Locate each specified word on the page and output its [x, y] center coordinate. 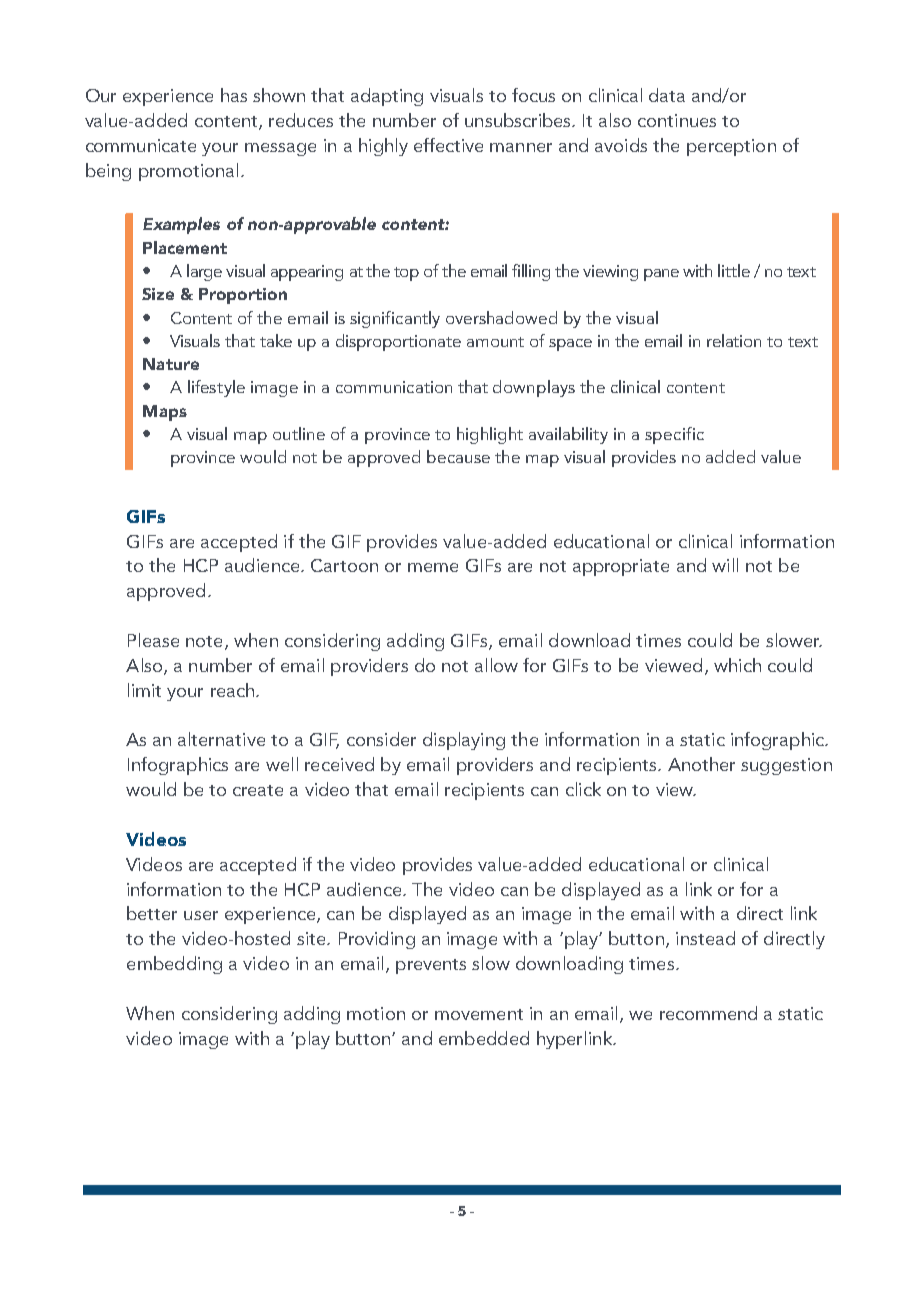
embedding [174, 965]
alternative [221, 739]
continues [677, 120]
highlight [490, 435]
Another [701, 764]
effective [448, 145]
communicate [141, 145]
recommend [708, 1013]
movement [479, 1014]
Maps [165, 413]
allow [496, 665]
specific [674, 435]
